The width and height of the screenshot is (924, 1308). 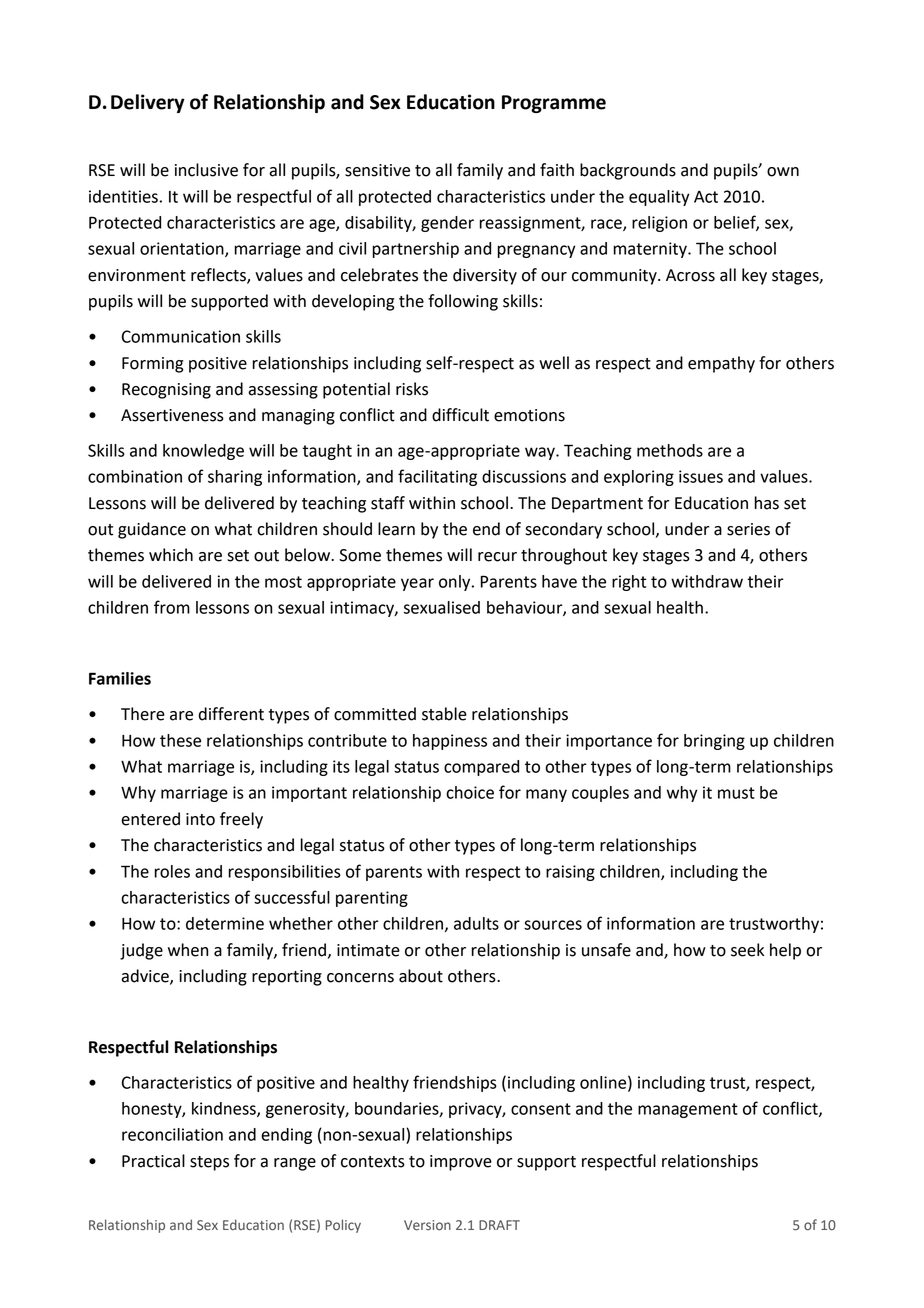 I want to click on sensitive, so click(x=377, y=170).
